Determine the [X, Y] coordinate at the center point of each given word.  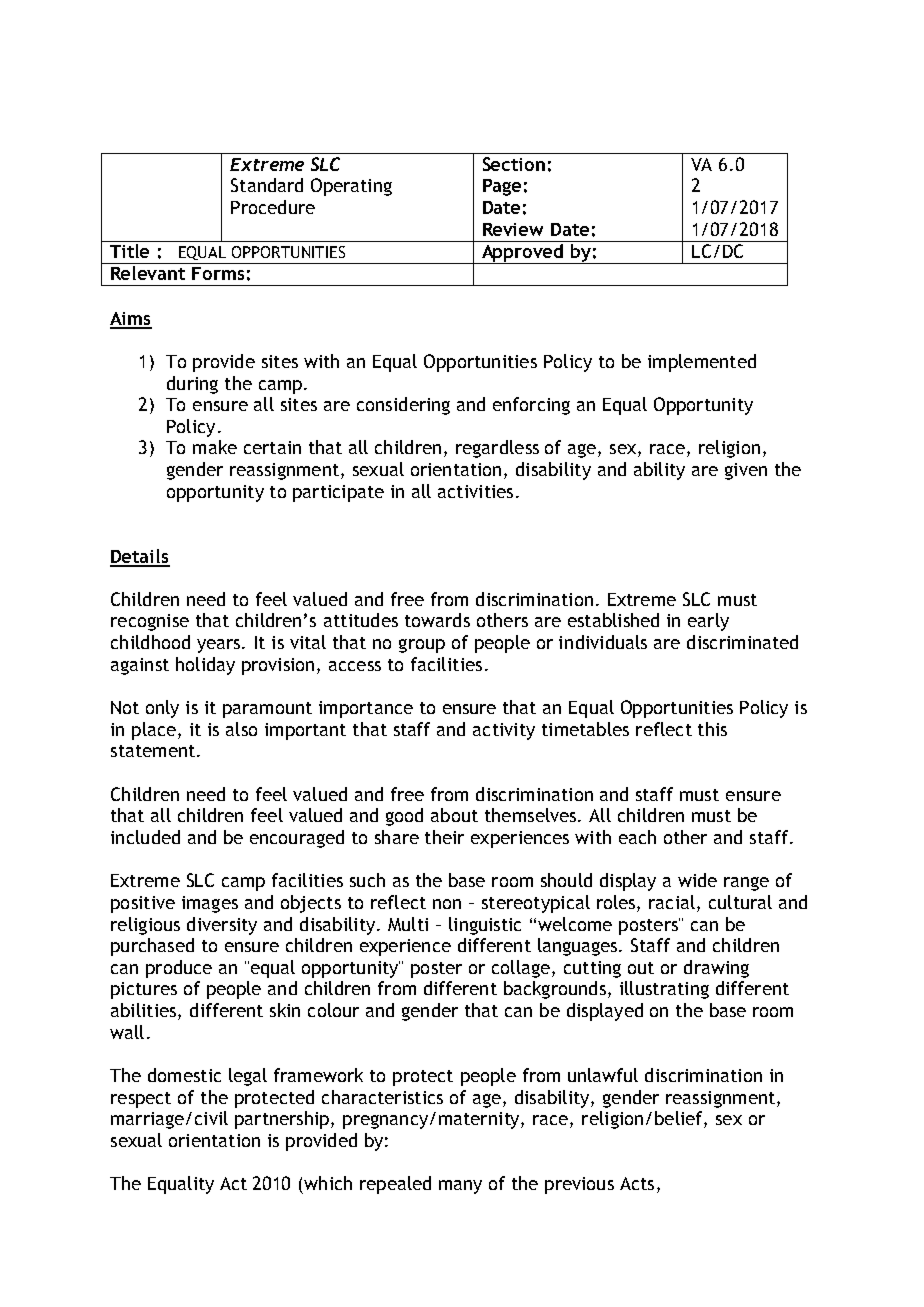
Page [502, 187]
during [192, 385]
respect [141, 1100]
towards [437, 620]
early [708, 622]
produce [179, 969]
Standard [267, 185]
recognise [150, 622]
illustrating [664, 990]
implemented [702, 363]
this [712, 729]
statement [154, 751]
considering [403, 406]
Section [514, 164]
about [454, 815]
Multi [408, 924]
